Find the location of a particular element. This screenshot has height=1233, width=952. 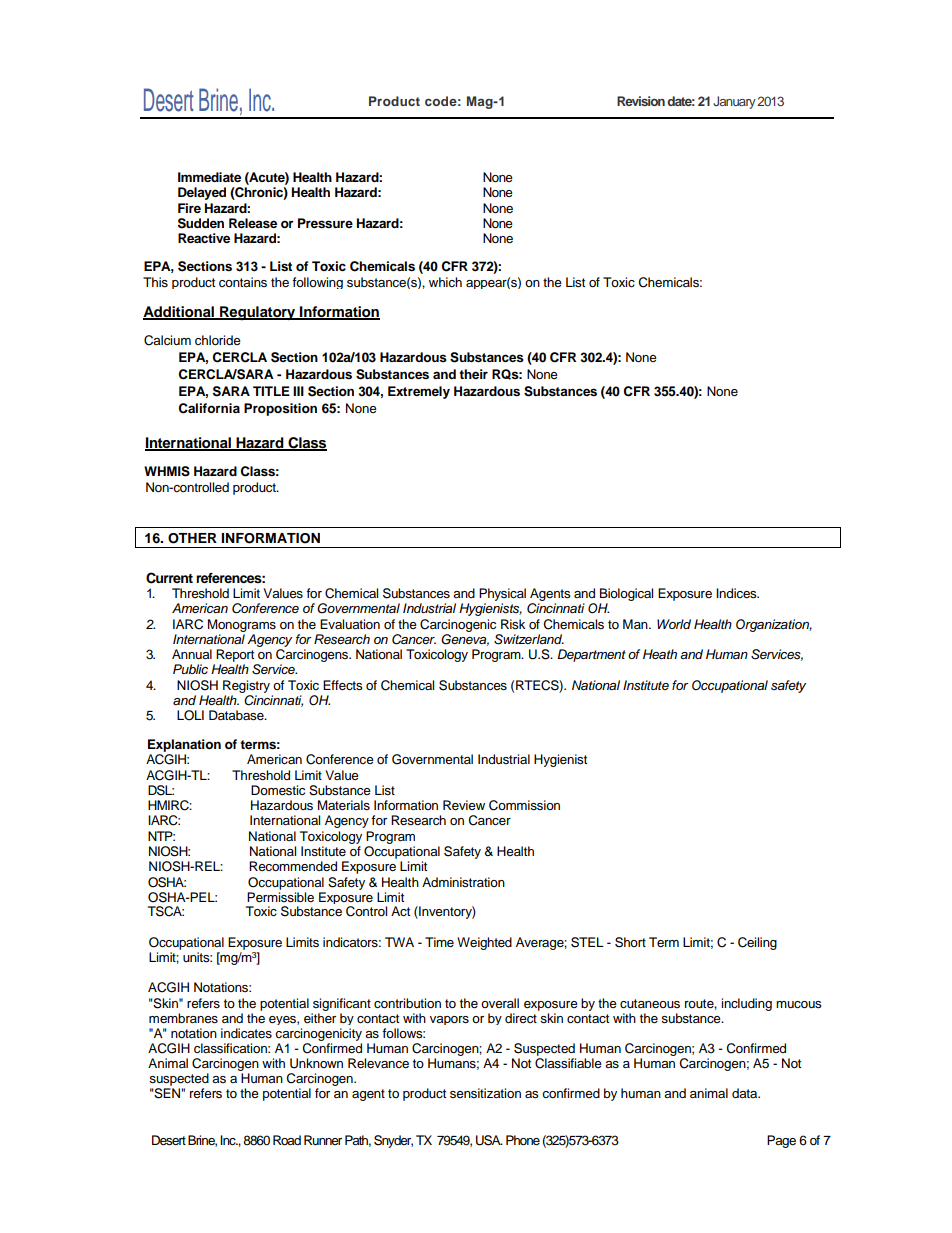

Immediate is located at coordinates (209, 177).
